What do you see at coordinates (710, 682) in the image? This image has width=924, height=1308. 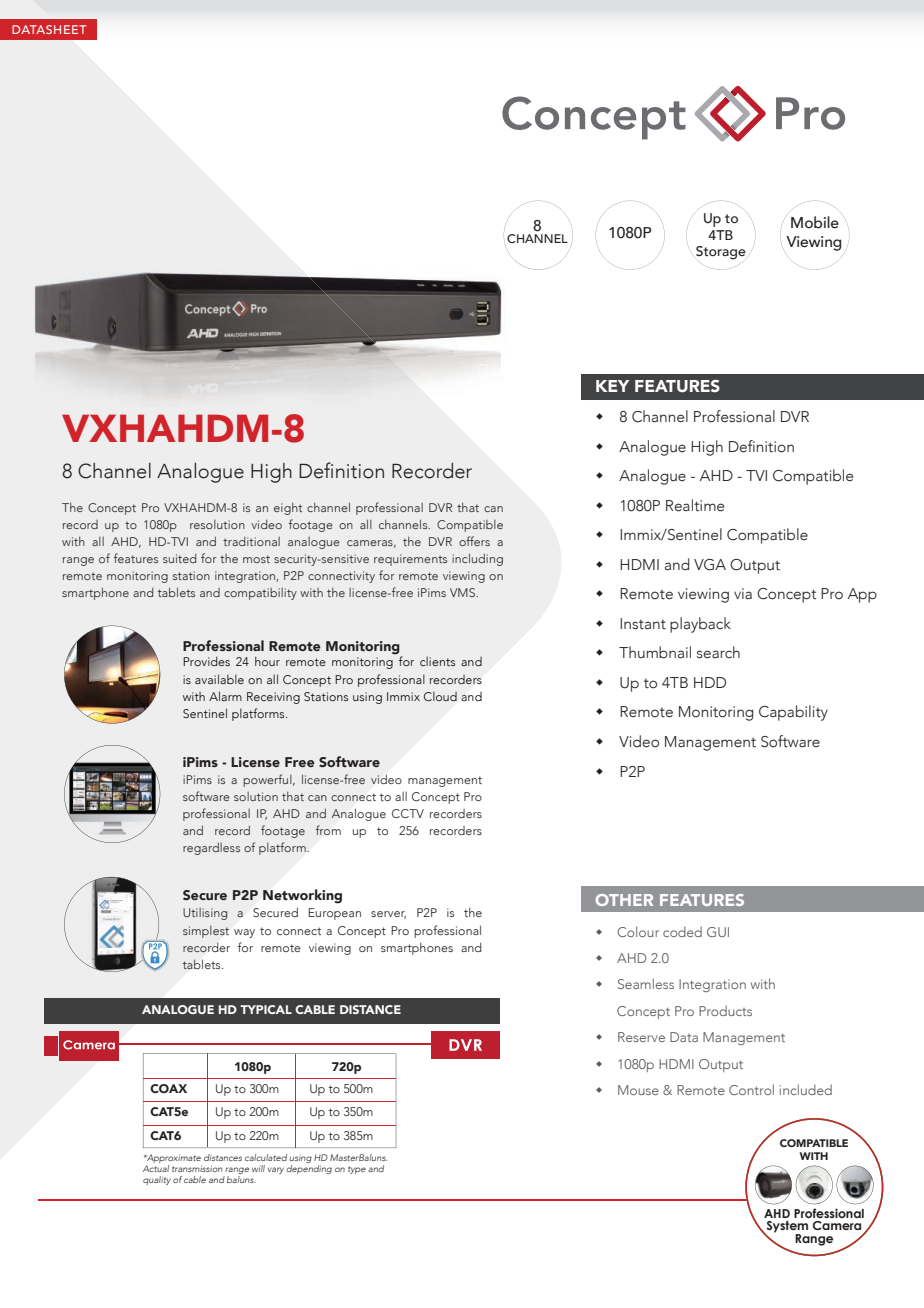 I see `HDD` at bounding box center [710, 682].
